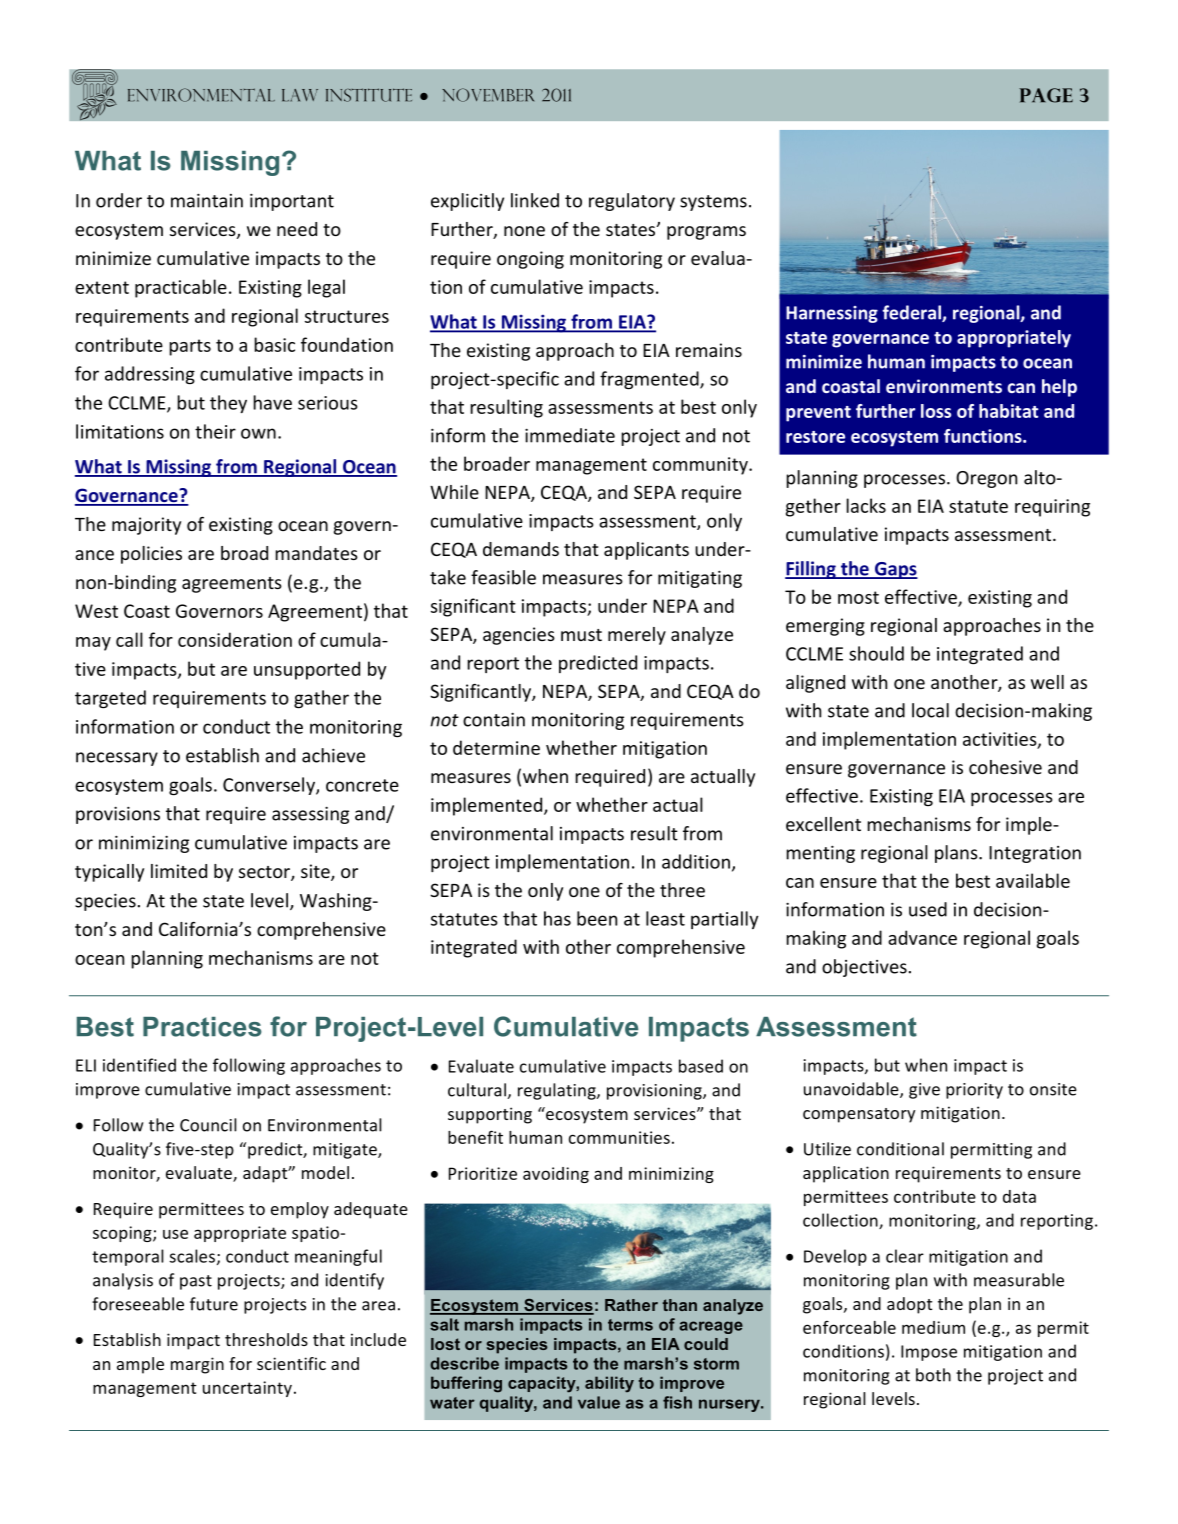  I want to click on Page, so click(1046, 95).
